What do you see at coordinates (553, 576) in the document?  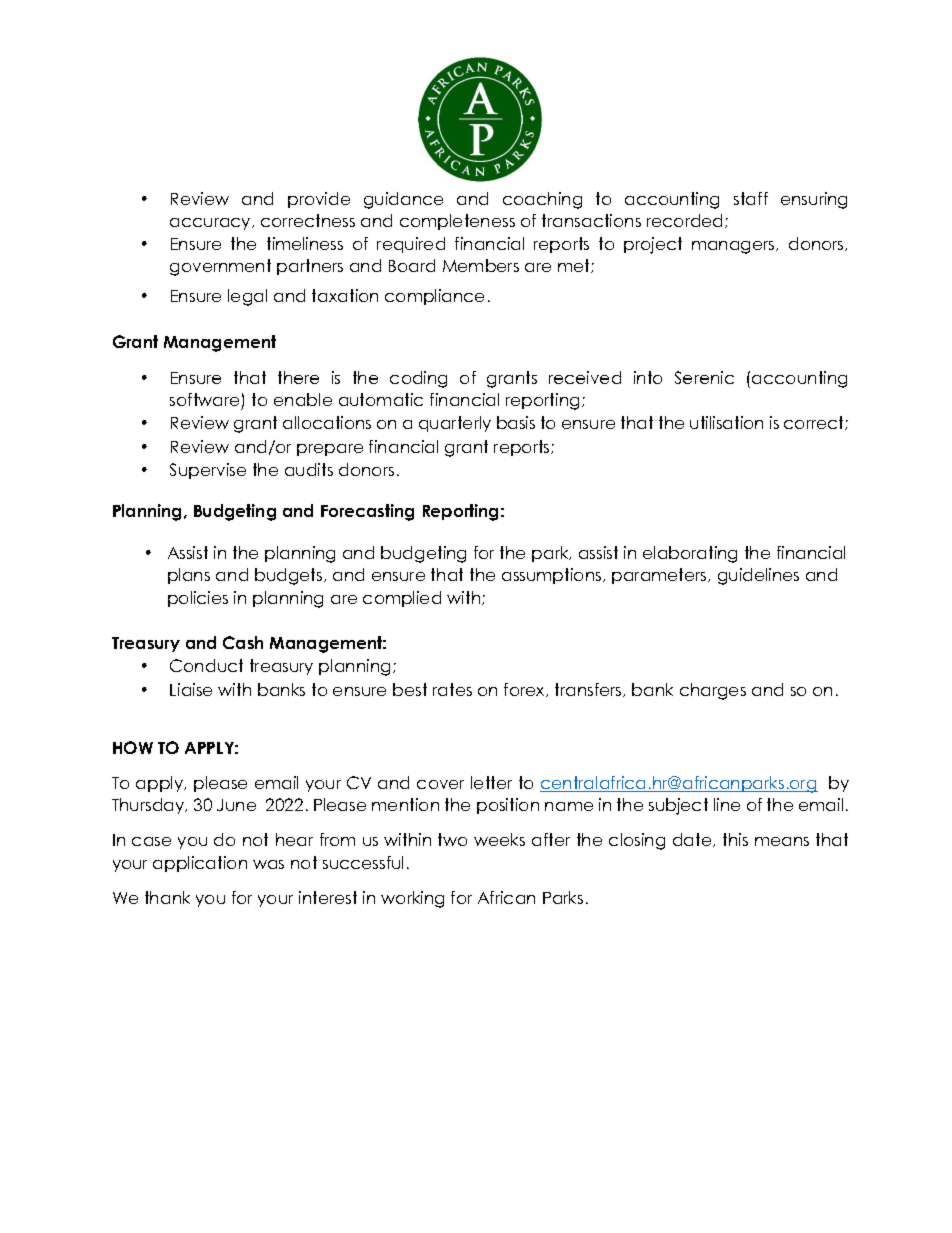 I see `assumptions` at bounding box center [553, 576].
